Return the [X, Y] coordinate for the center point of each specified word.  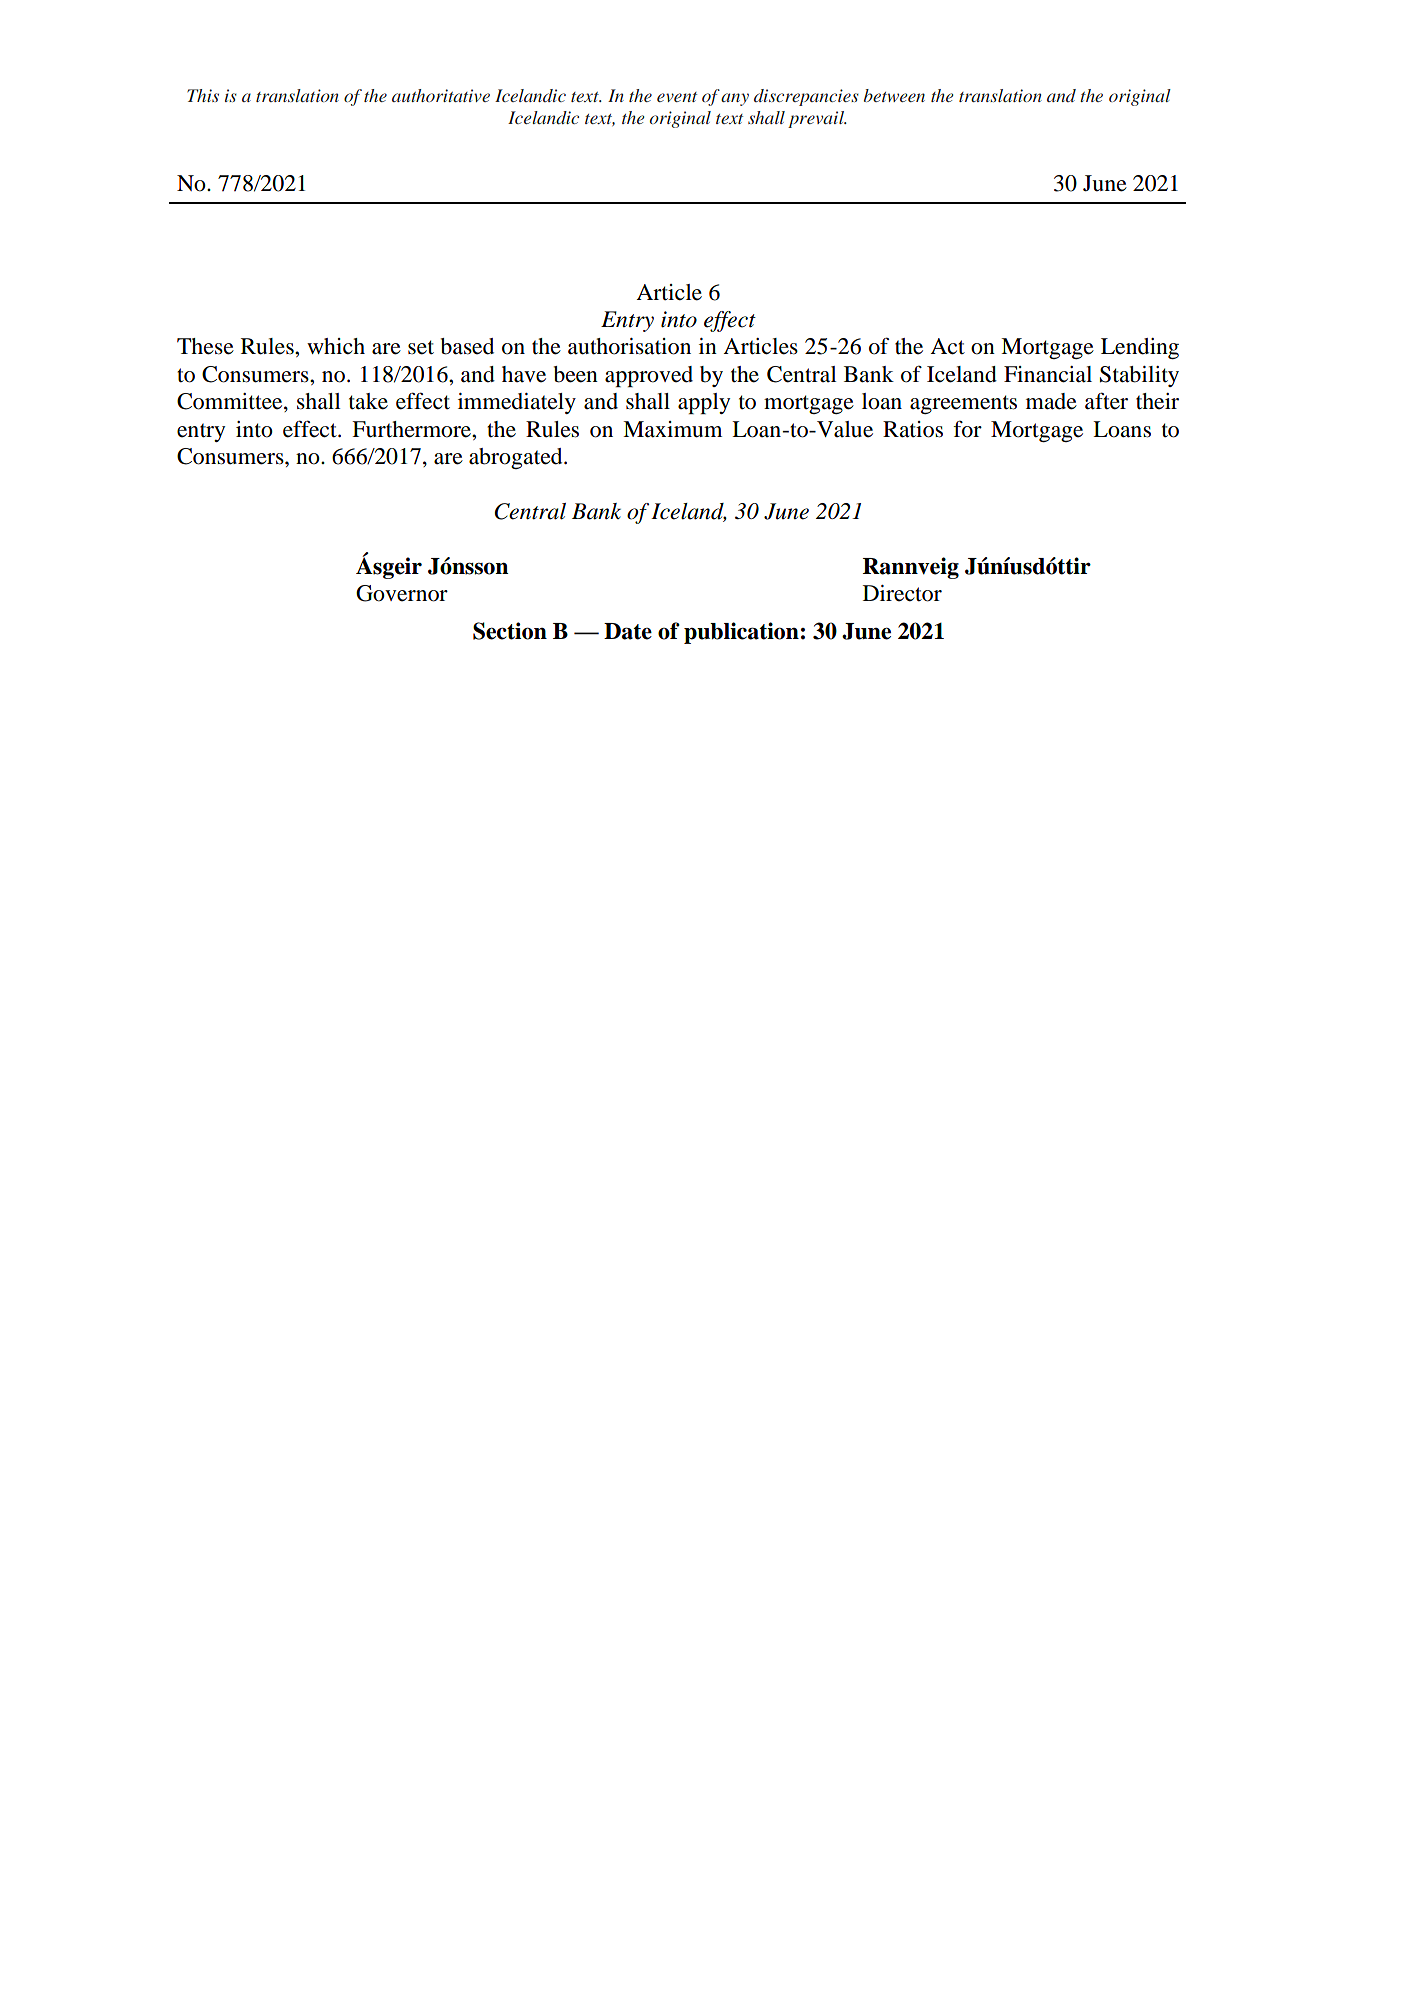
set [421, 347]
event [677, 97]
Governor [402, 593]
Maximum [672, 429]
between [894, 95]
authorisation [629, 346]
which [336, 346]
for [967, 429]
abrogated [517, 458]
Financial [1048, 374]
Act [947, 346]
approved [649, 376]
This [203, 95]
